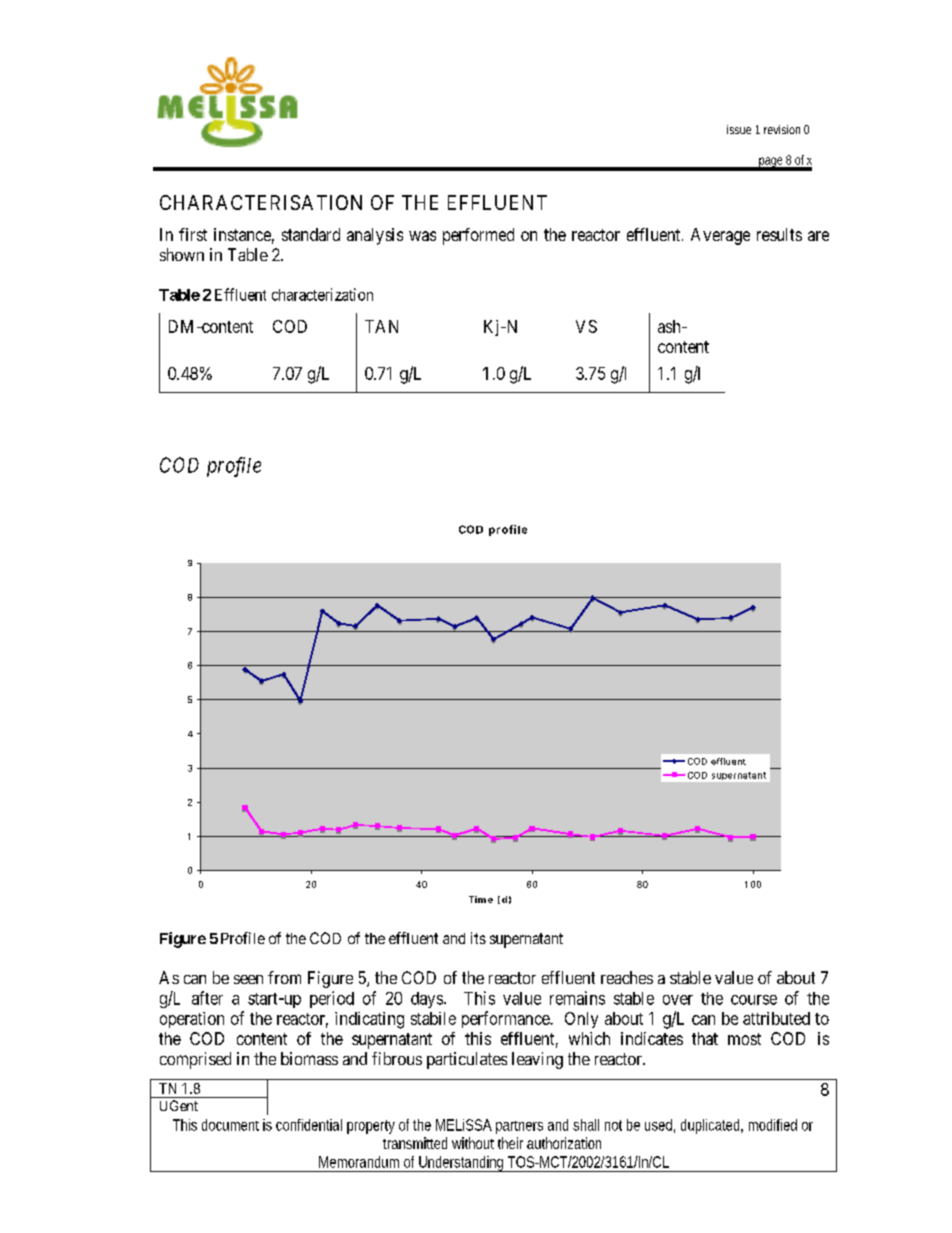 The height and width of the screenshot is (1233, 952). Describe the element at coordinates (739, 129) in the screenshot. I see `issue` at that location.
